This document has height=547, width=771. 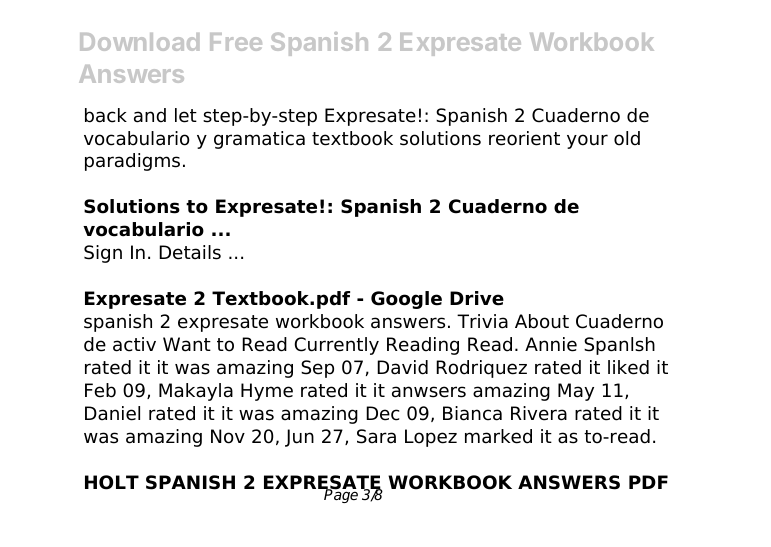 I want to click on Details, so click(x=190, y=252).
